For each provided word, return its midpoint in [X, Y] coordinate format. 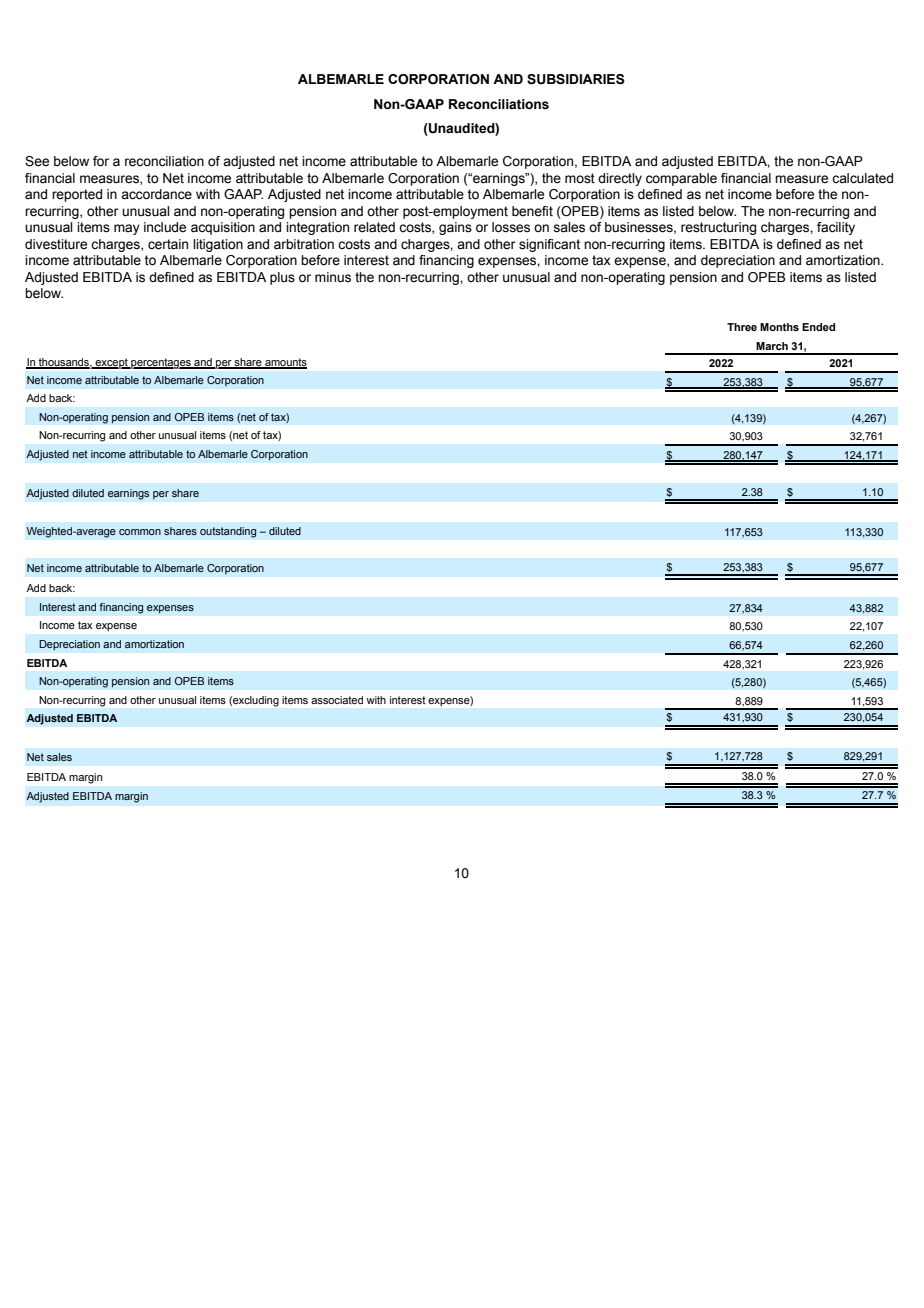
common [140, 532]
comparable [681, 179]
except [111, 363]
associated [337, 700]
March [772, 346]
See [37, 161]
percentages [161, 363]
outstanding [228, 532]
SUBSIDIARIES [576, 79]
